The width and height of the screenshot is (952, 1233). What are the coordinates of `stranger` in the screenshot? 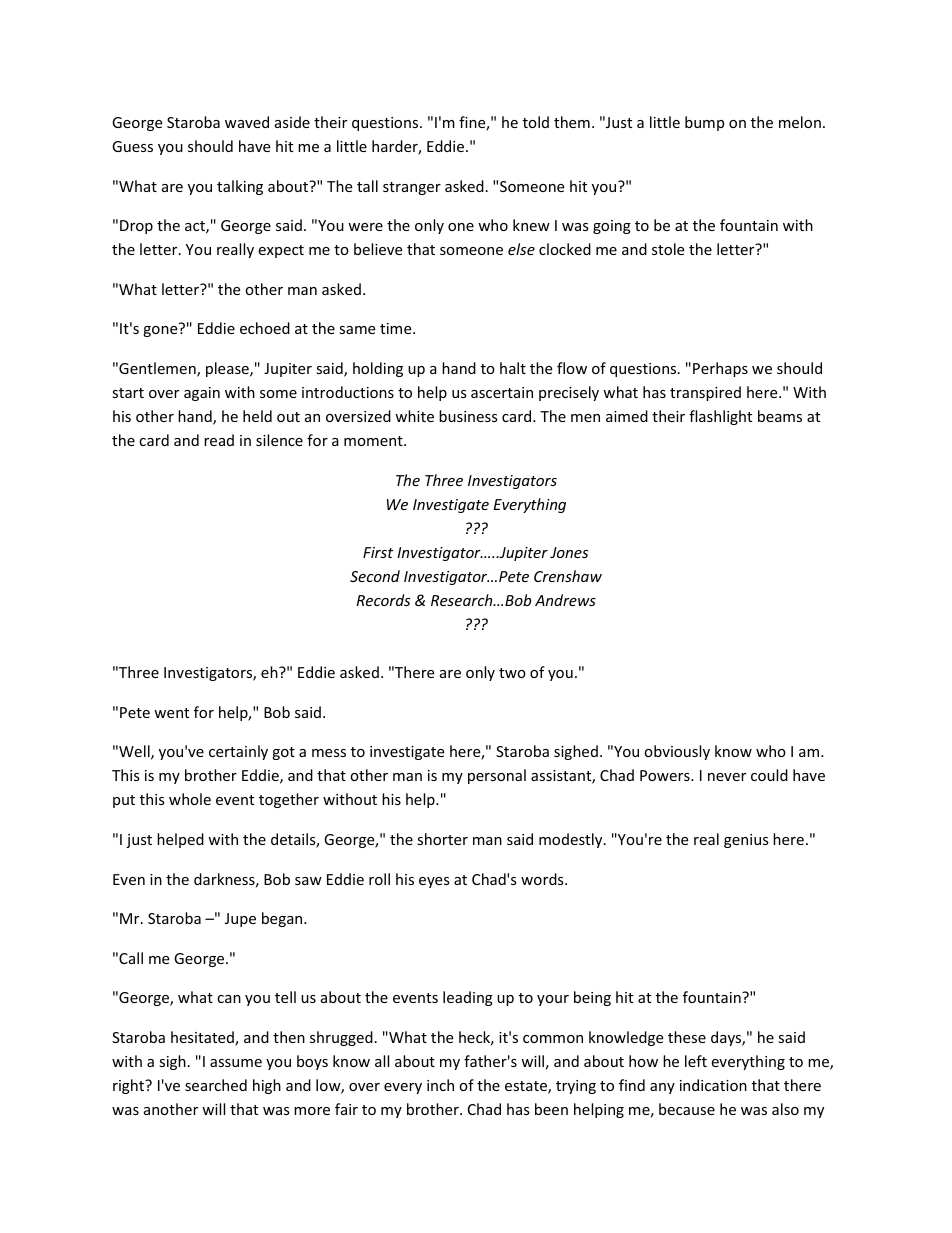 It's located at (412, 188).
